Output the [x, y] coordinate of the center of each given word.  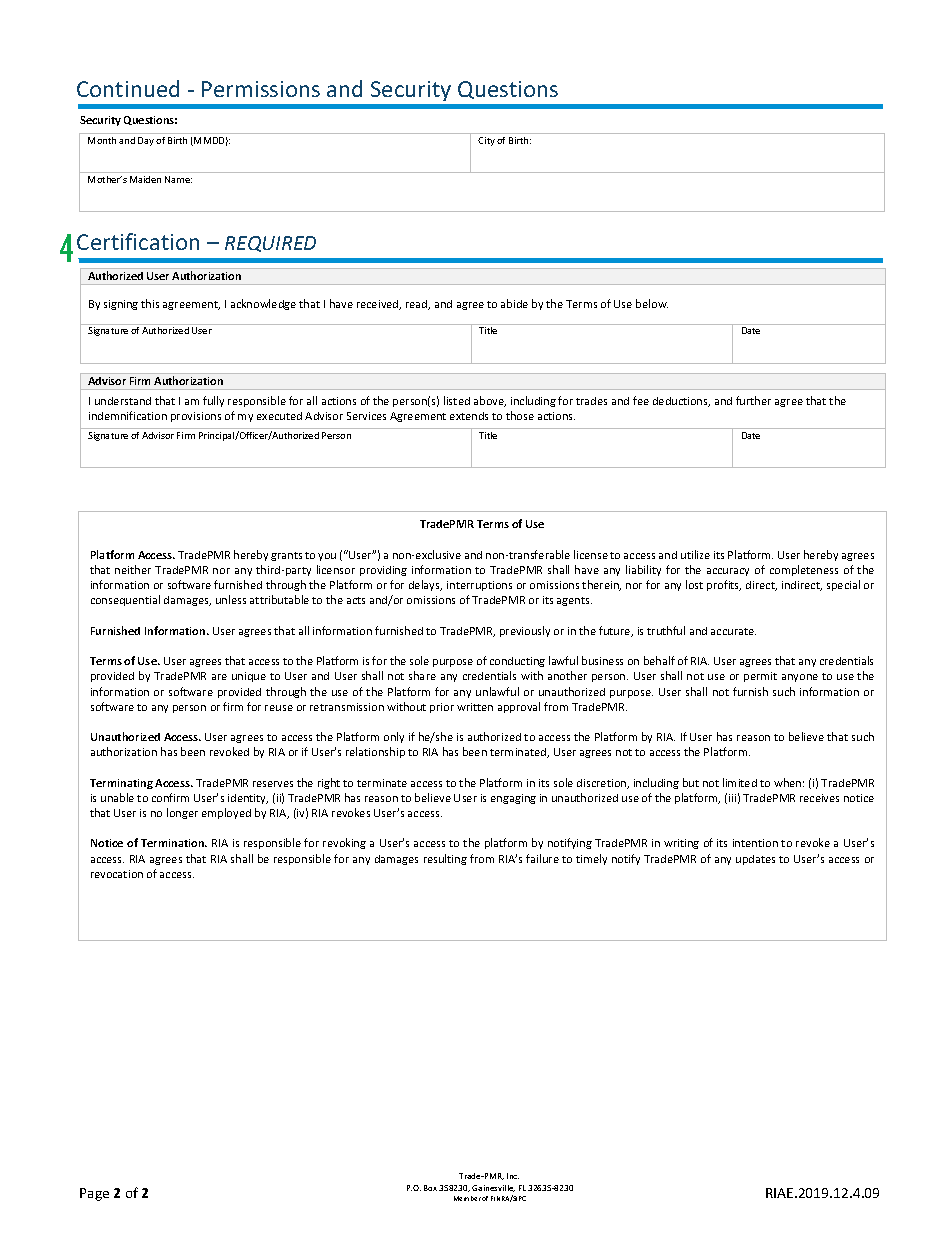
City [486, 141]
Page [94, 1194]
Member [467, 1198]
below [652, 303]
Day [146, 141]
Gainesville [493, 1188]
